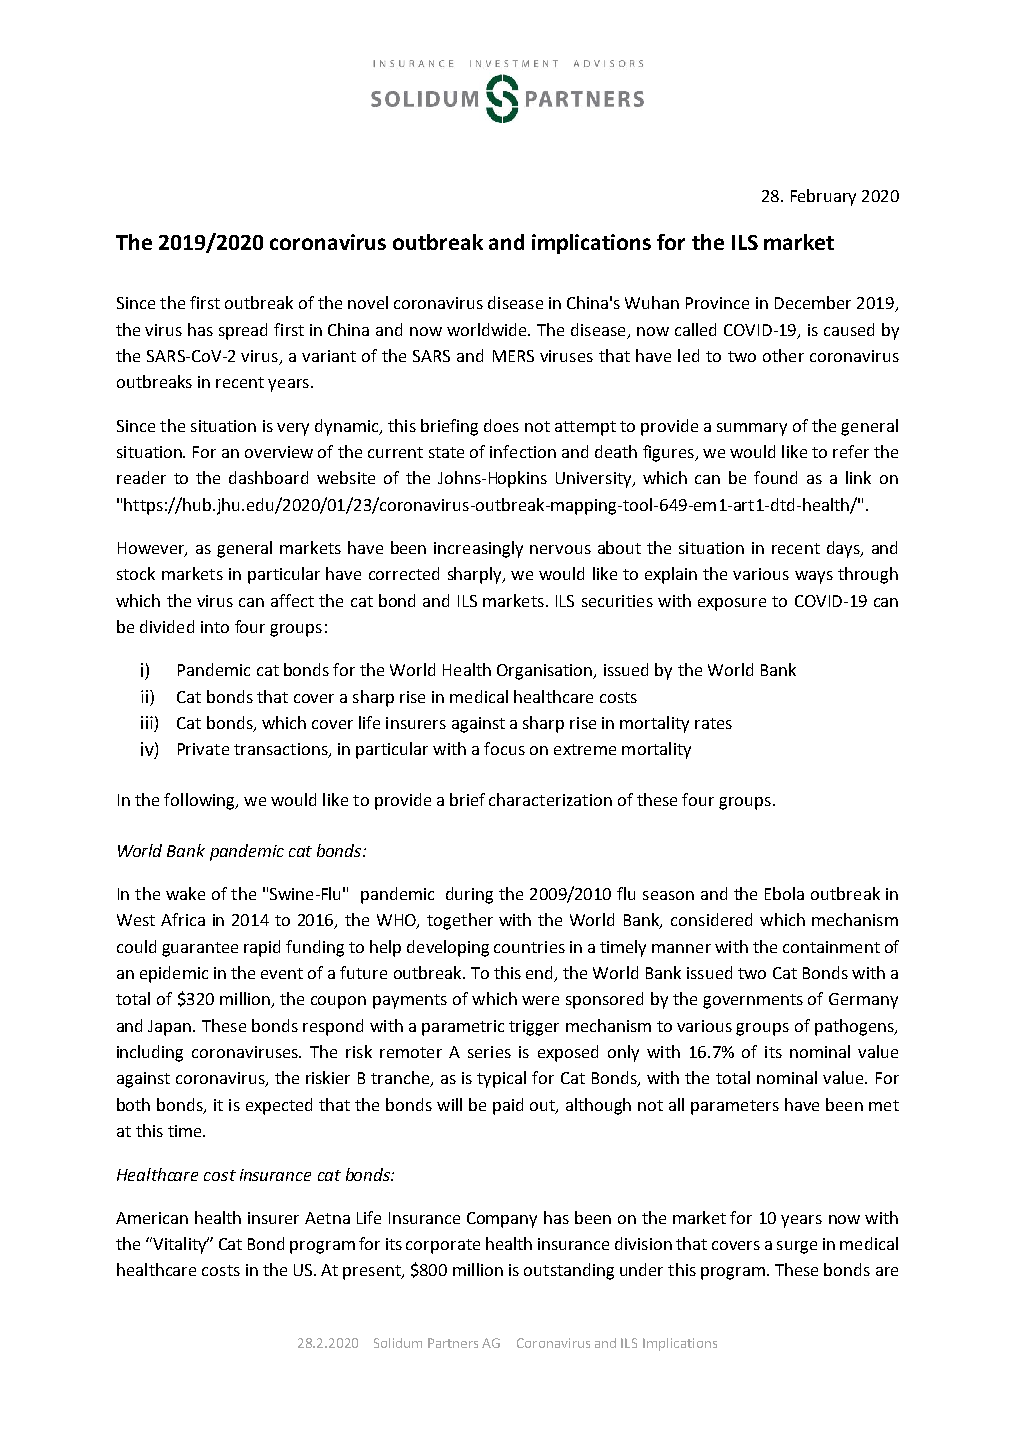 The width and height of the screenshot is (1015, 1435). What do you see at coordinates (775, 477) in the screenshot?
I see `found` at bounding box center [775, 477].
